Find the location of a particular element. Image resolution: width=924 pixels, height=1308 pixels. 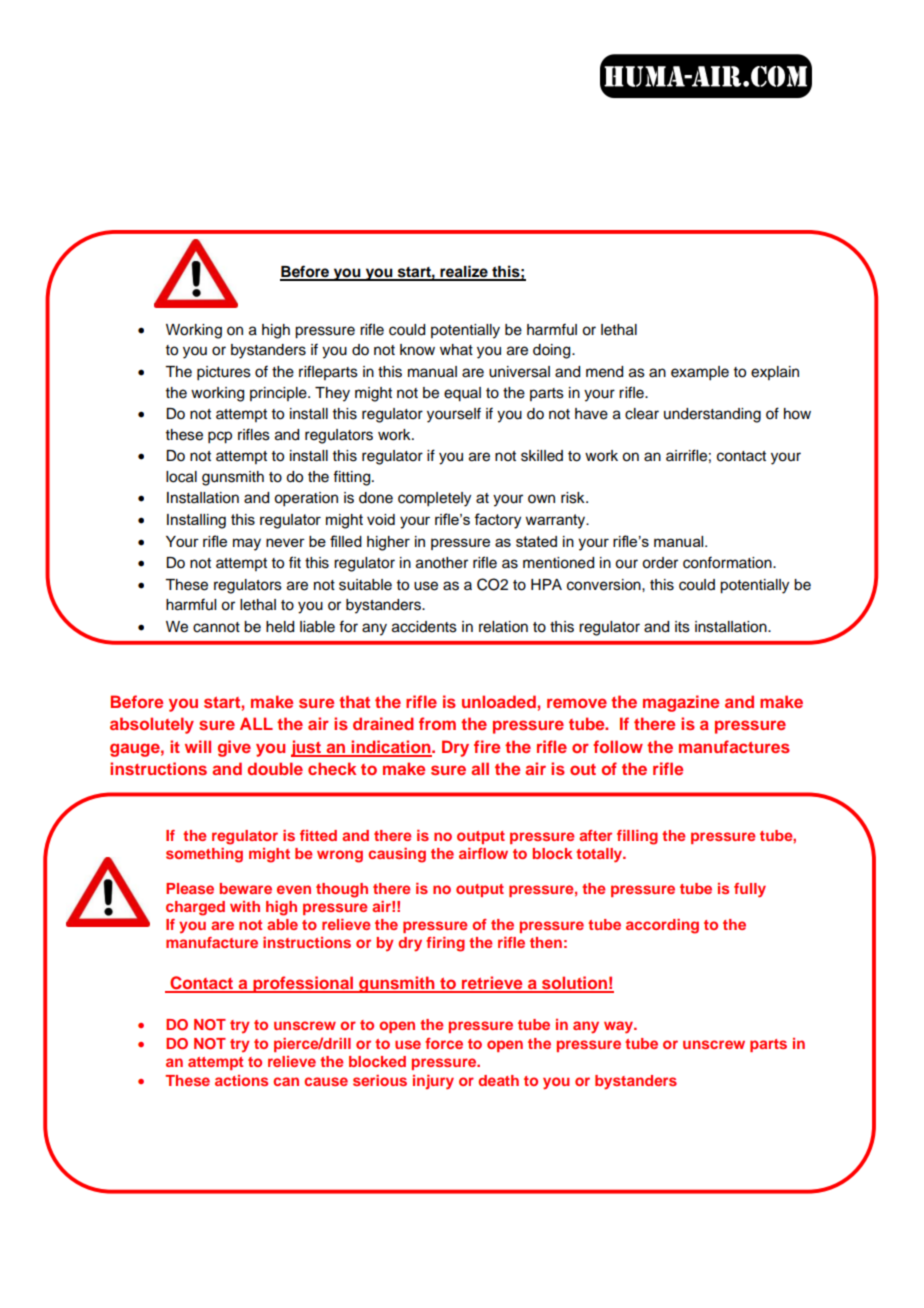

airflow is located at coordinates (483, 853).
